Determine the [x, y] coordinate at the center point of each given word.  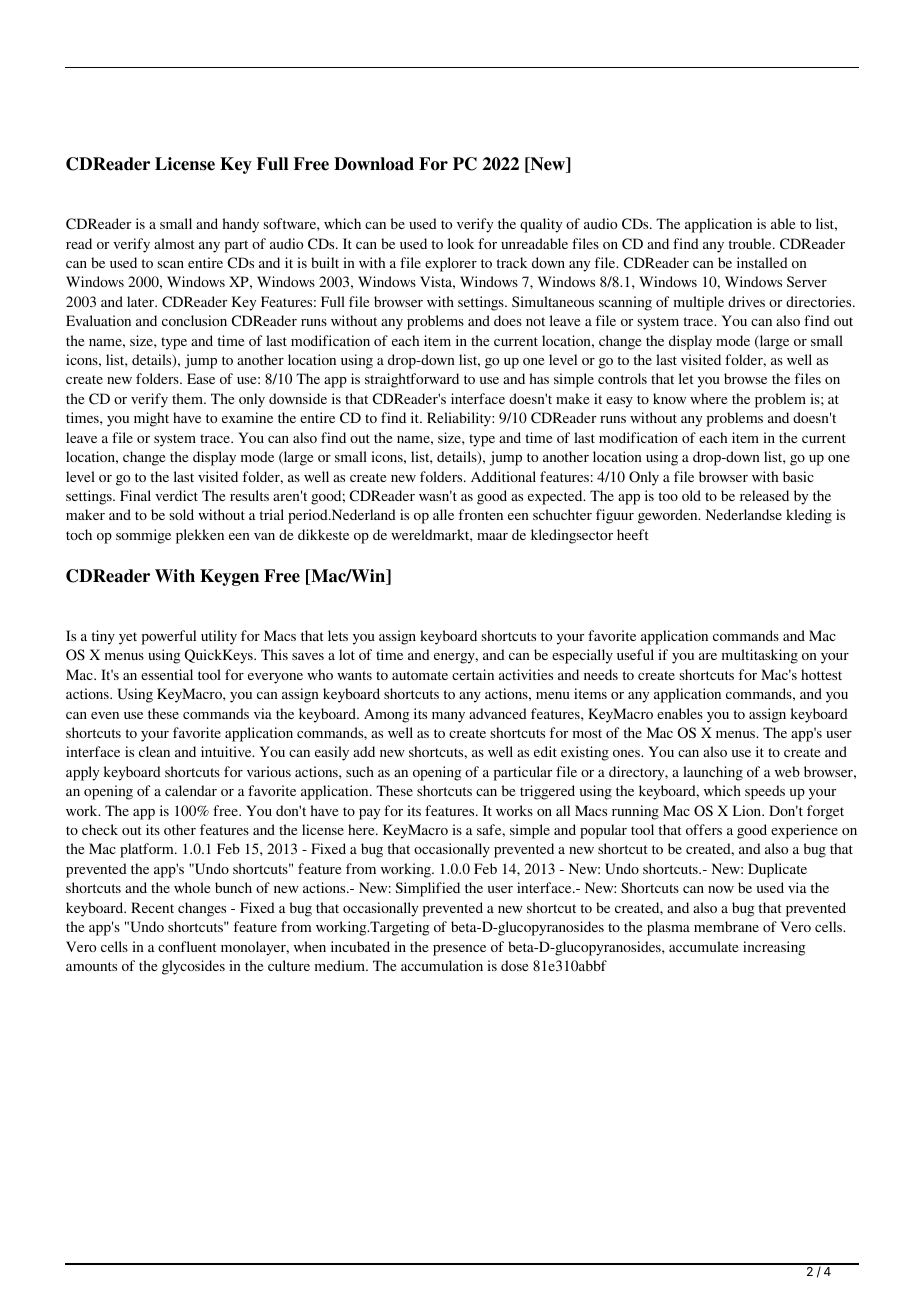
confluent [187, 946]
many [448, 717]
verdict [176, 495]
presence [459, 950]
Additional [503, 476]
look [461, 243]
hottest [821, 674]
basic [798, 476]
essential [167, 674]
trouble [751, 243]
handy [241, 225]
